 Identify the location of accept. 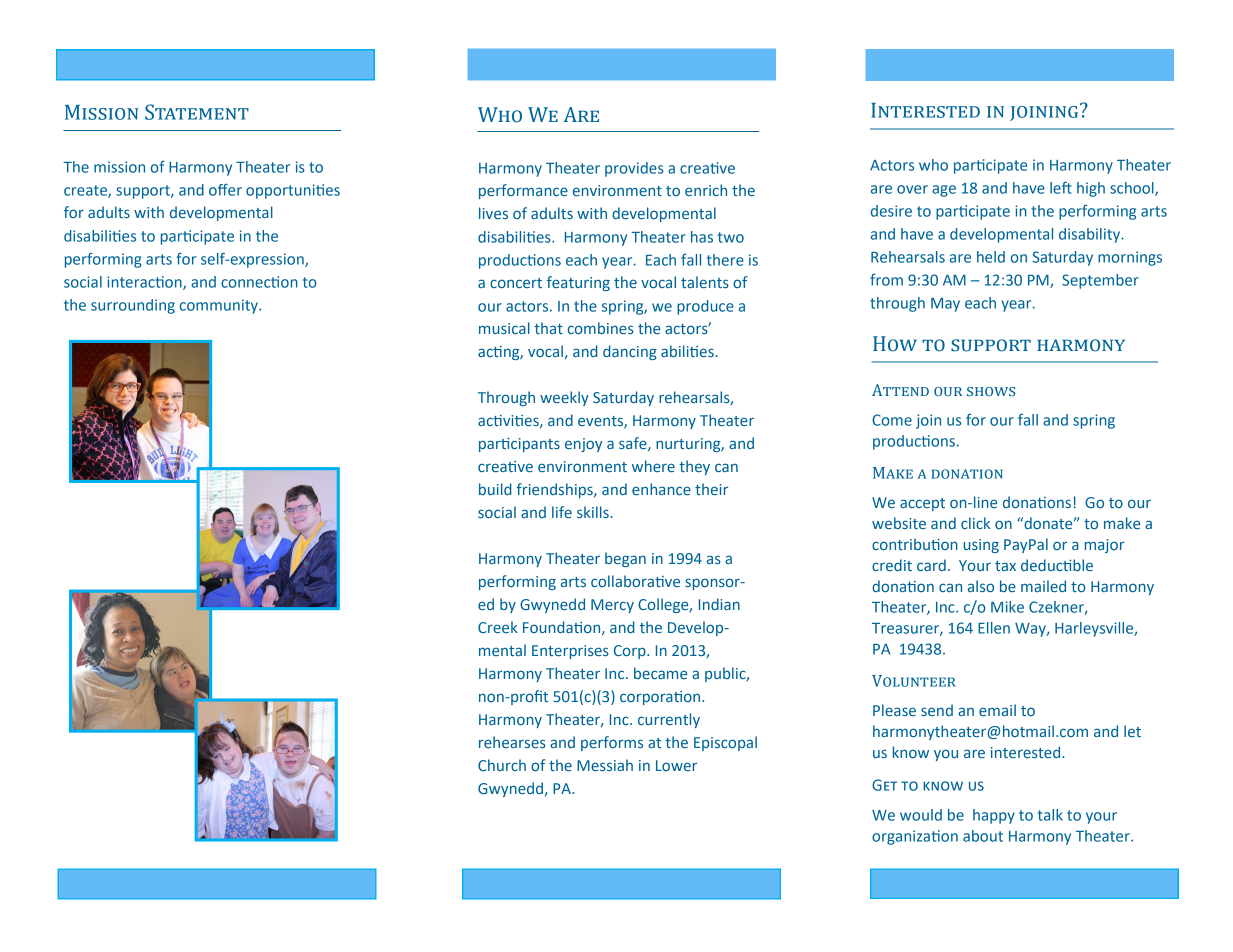
(922, 504).
